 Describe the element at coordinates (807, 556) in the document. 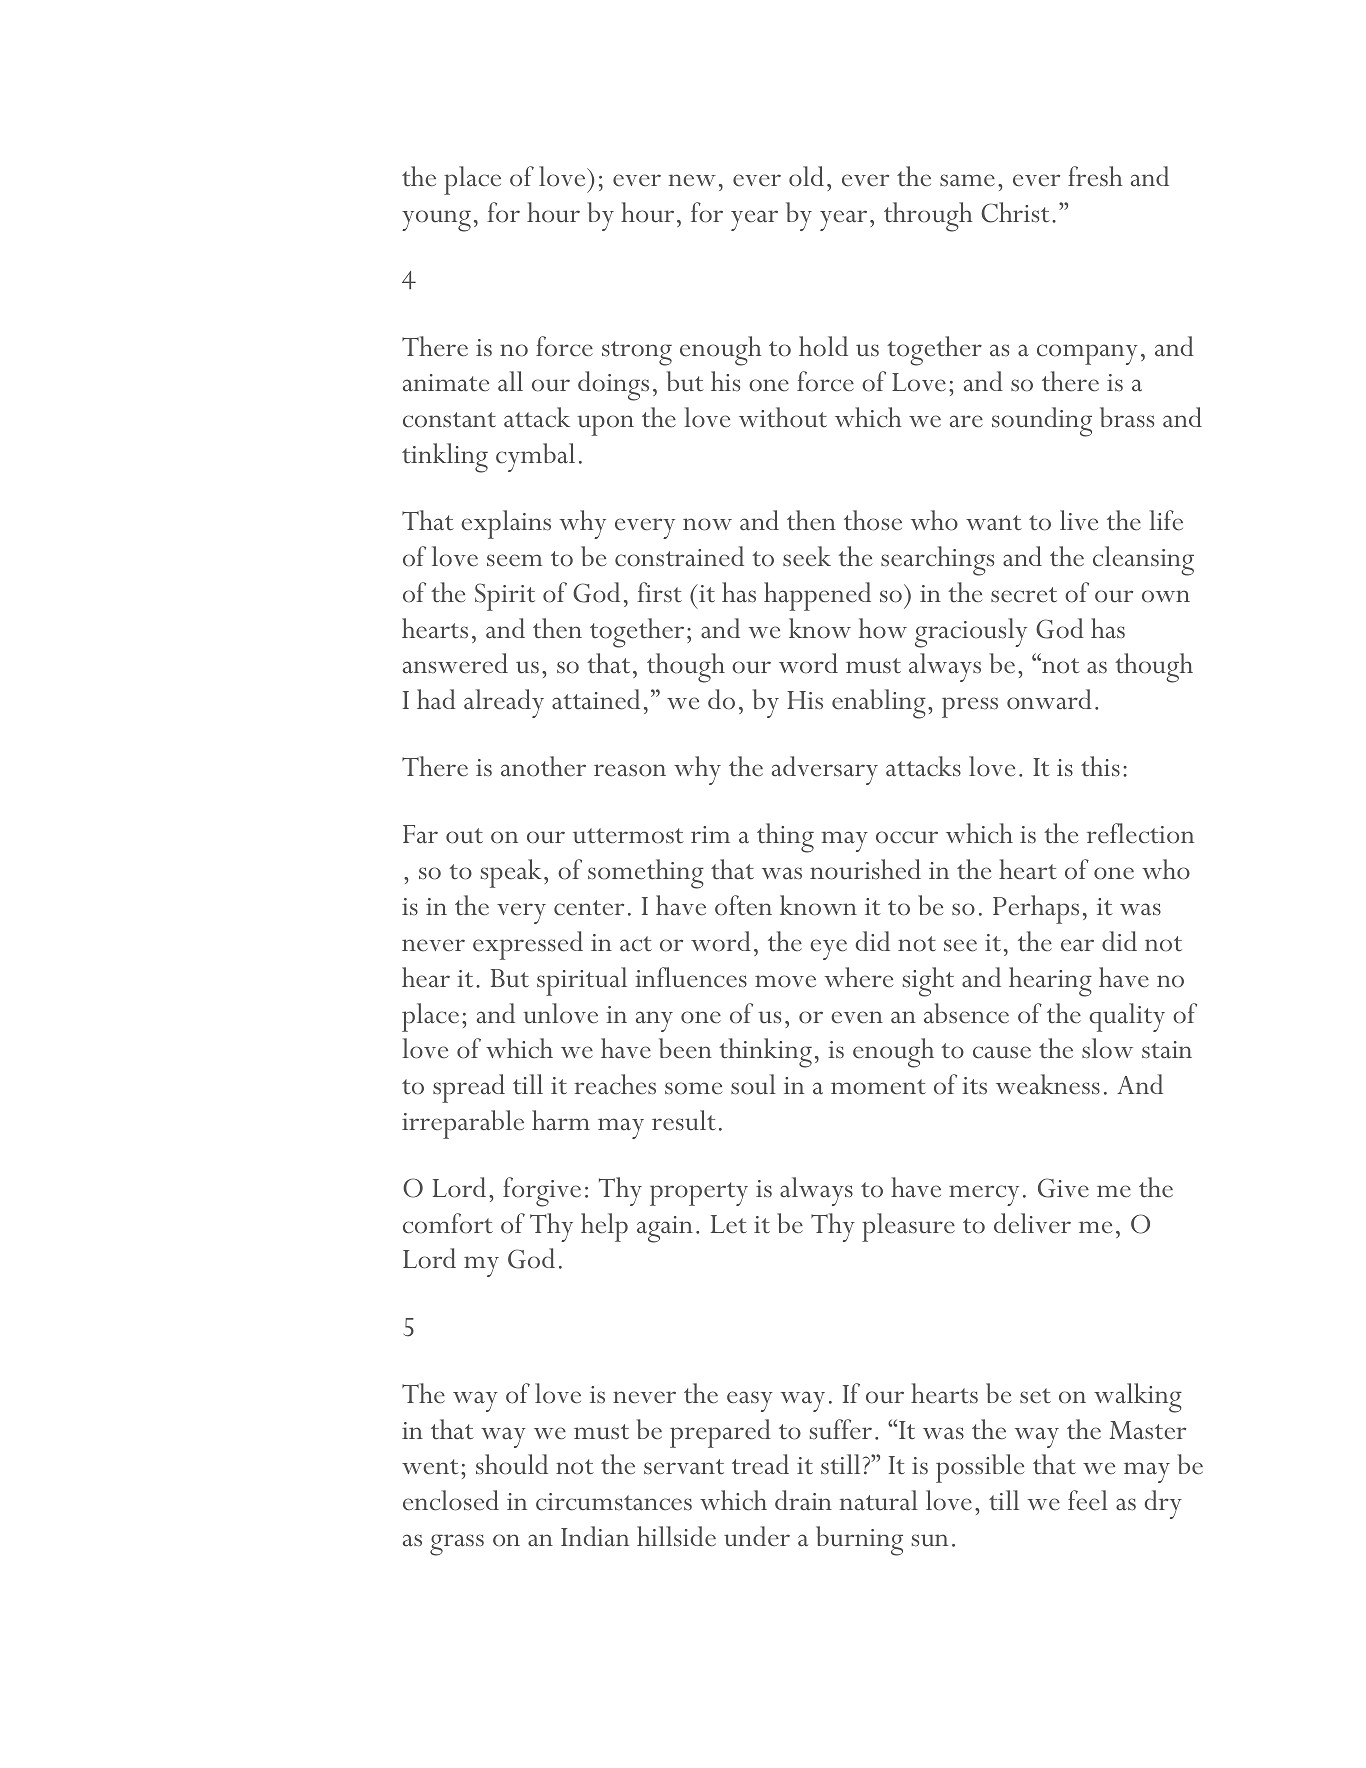

I see `seek` at that location.
